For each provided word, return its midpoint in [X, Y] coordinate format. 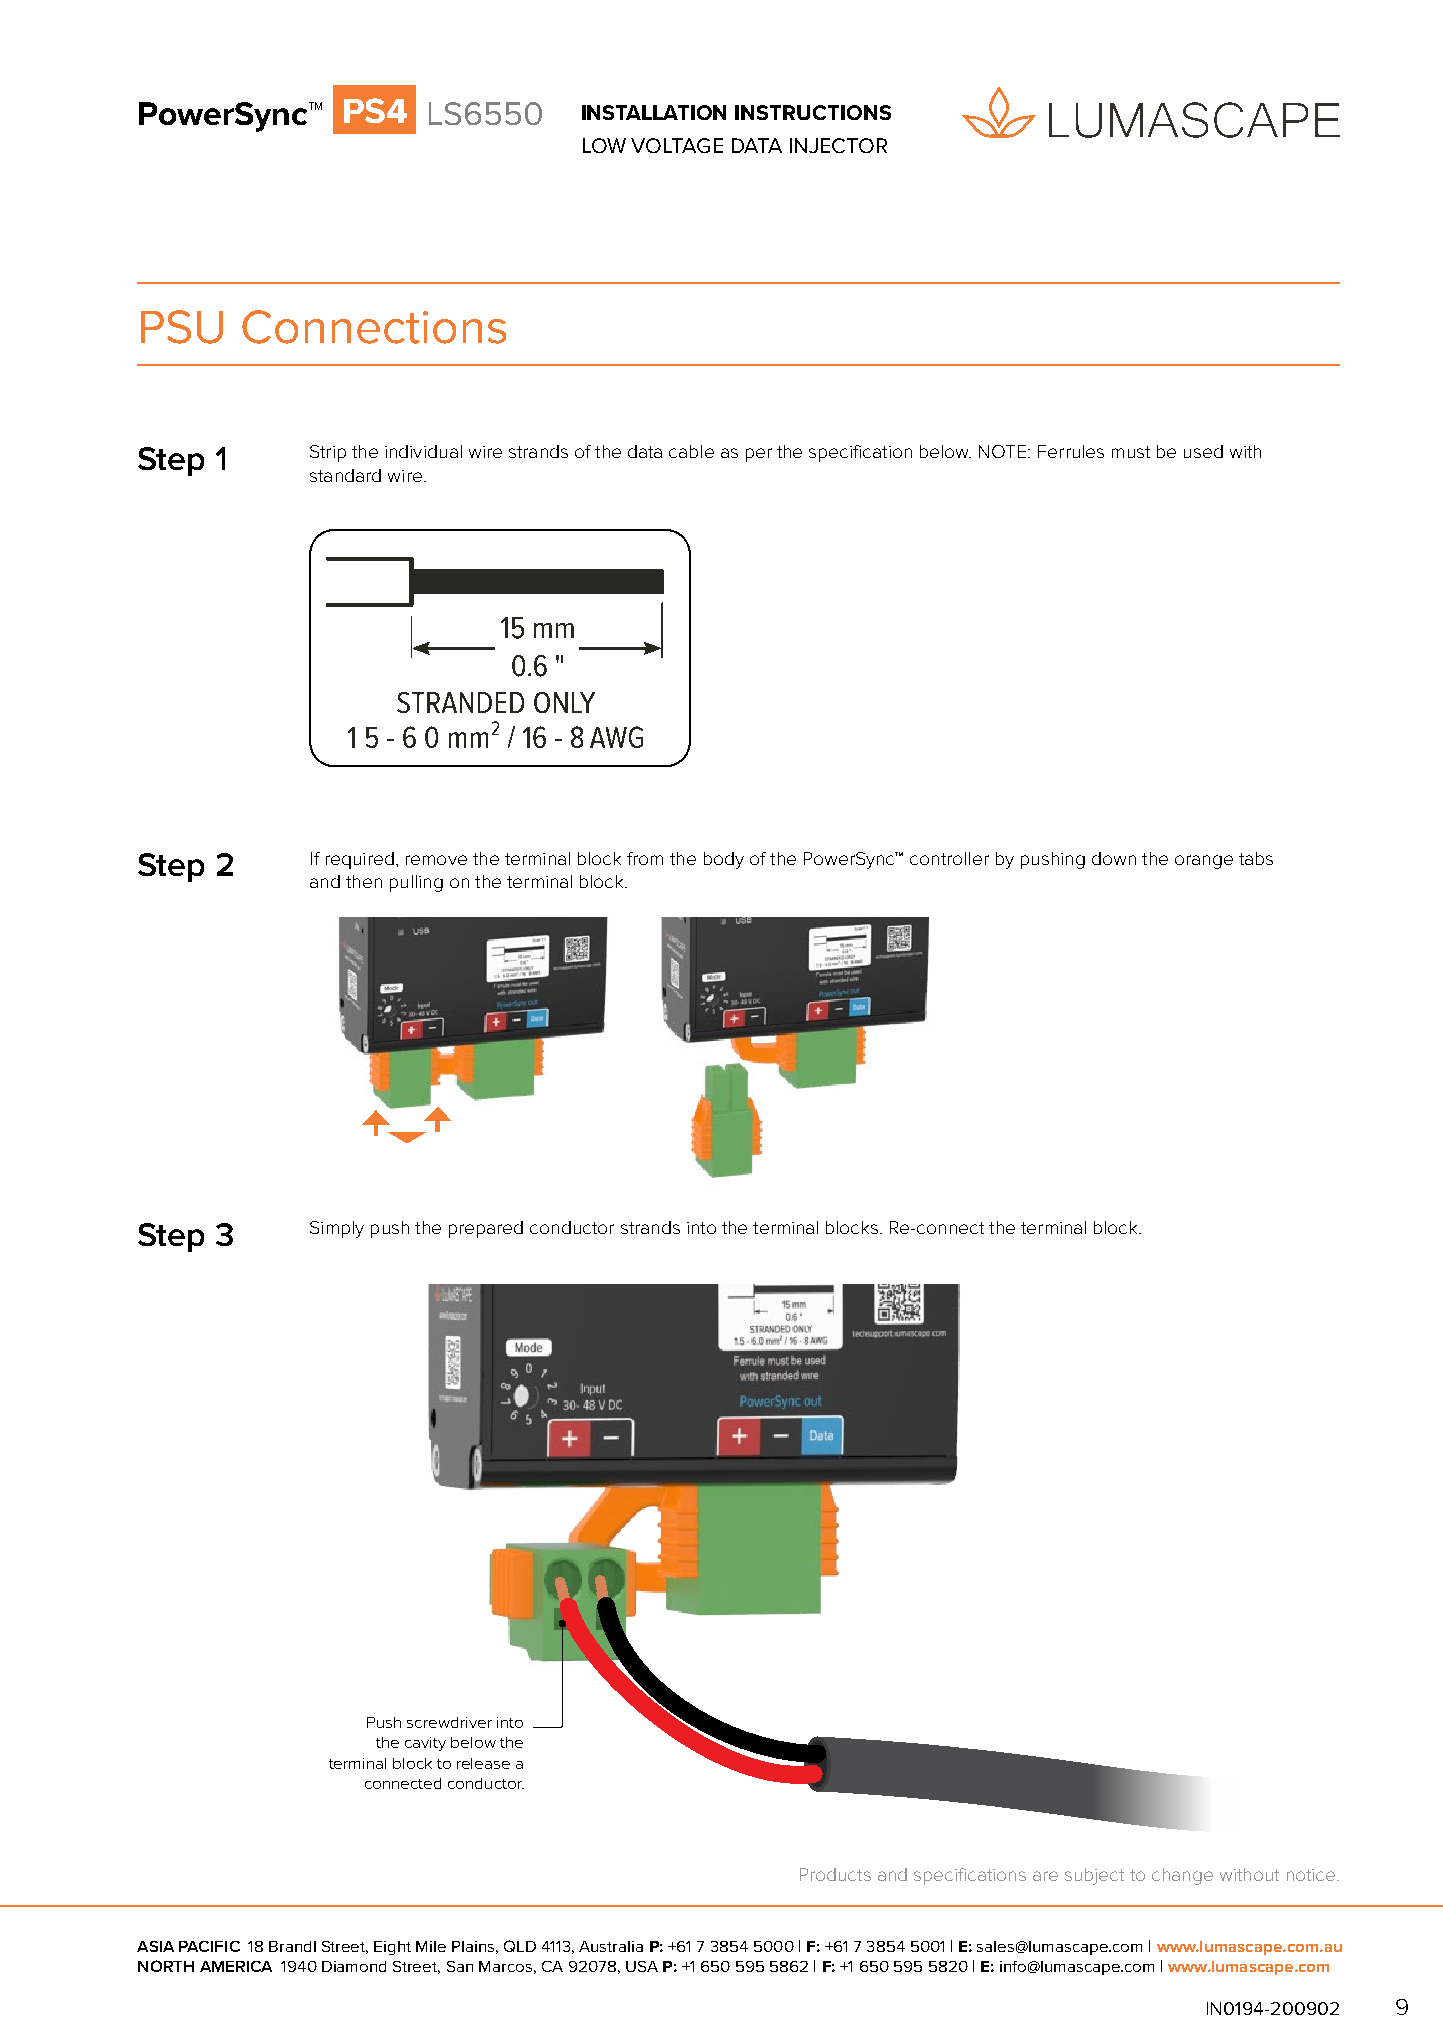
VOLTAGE [677, 145]
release [483, 1763]
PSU [182, 327]
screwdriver [449, 1722]
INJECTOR [838, 145]
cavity [425, 1744]
